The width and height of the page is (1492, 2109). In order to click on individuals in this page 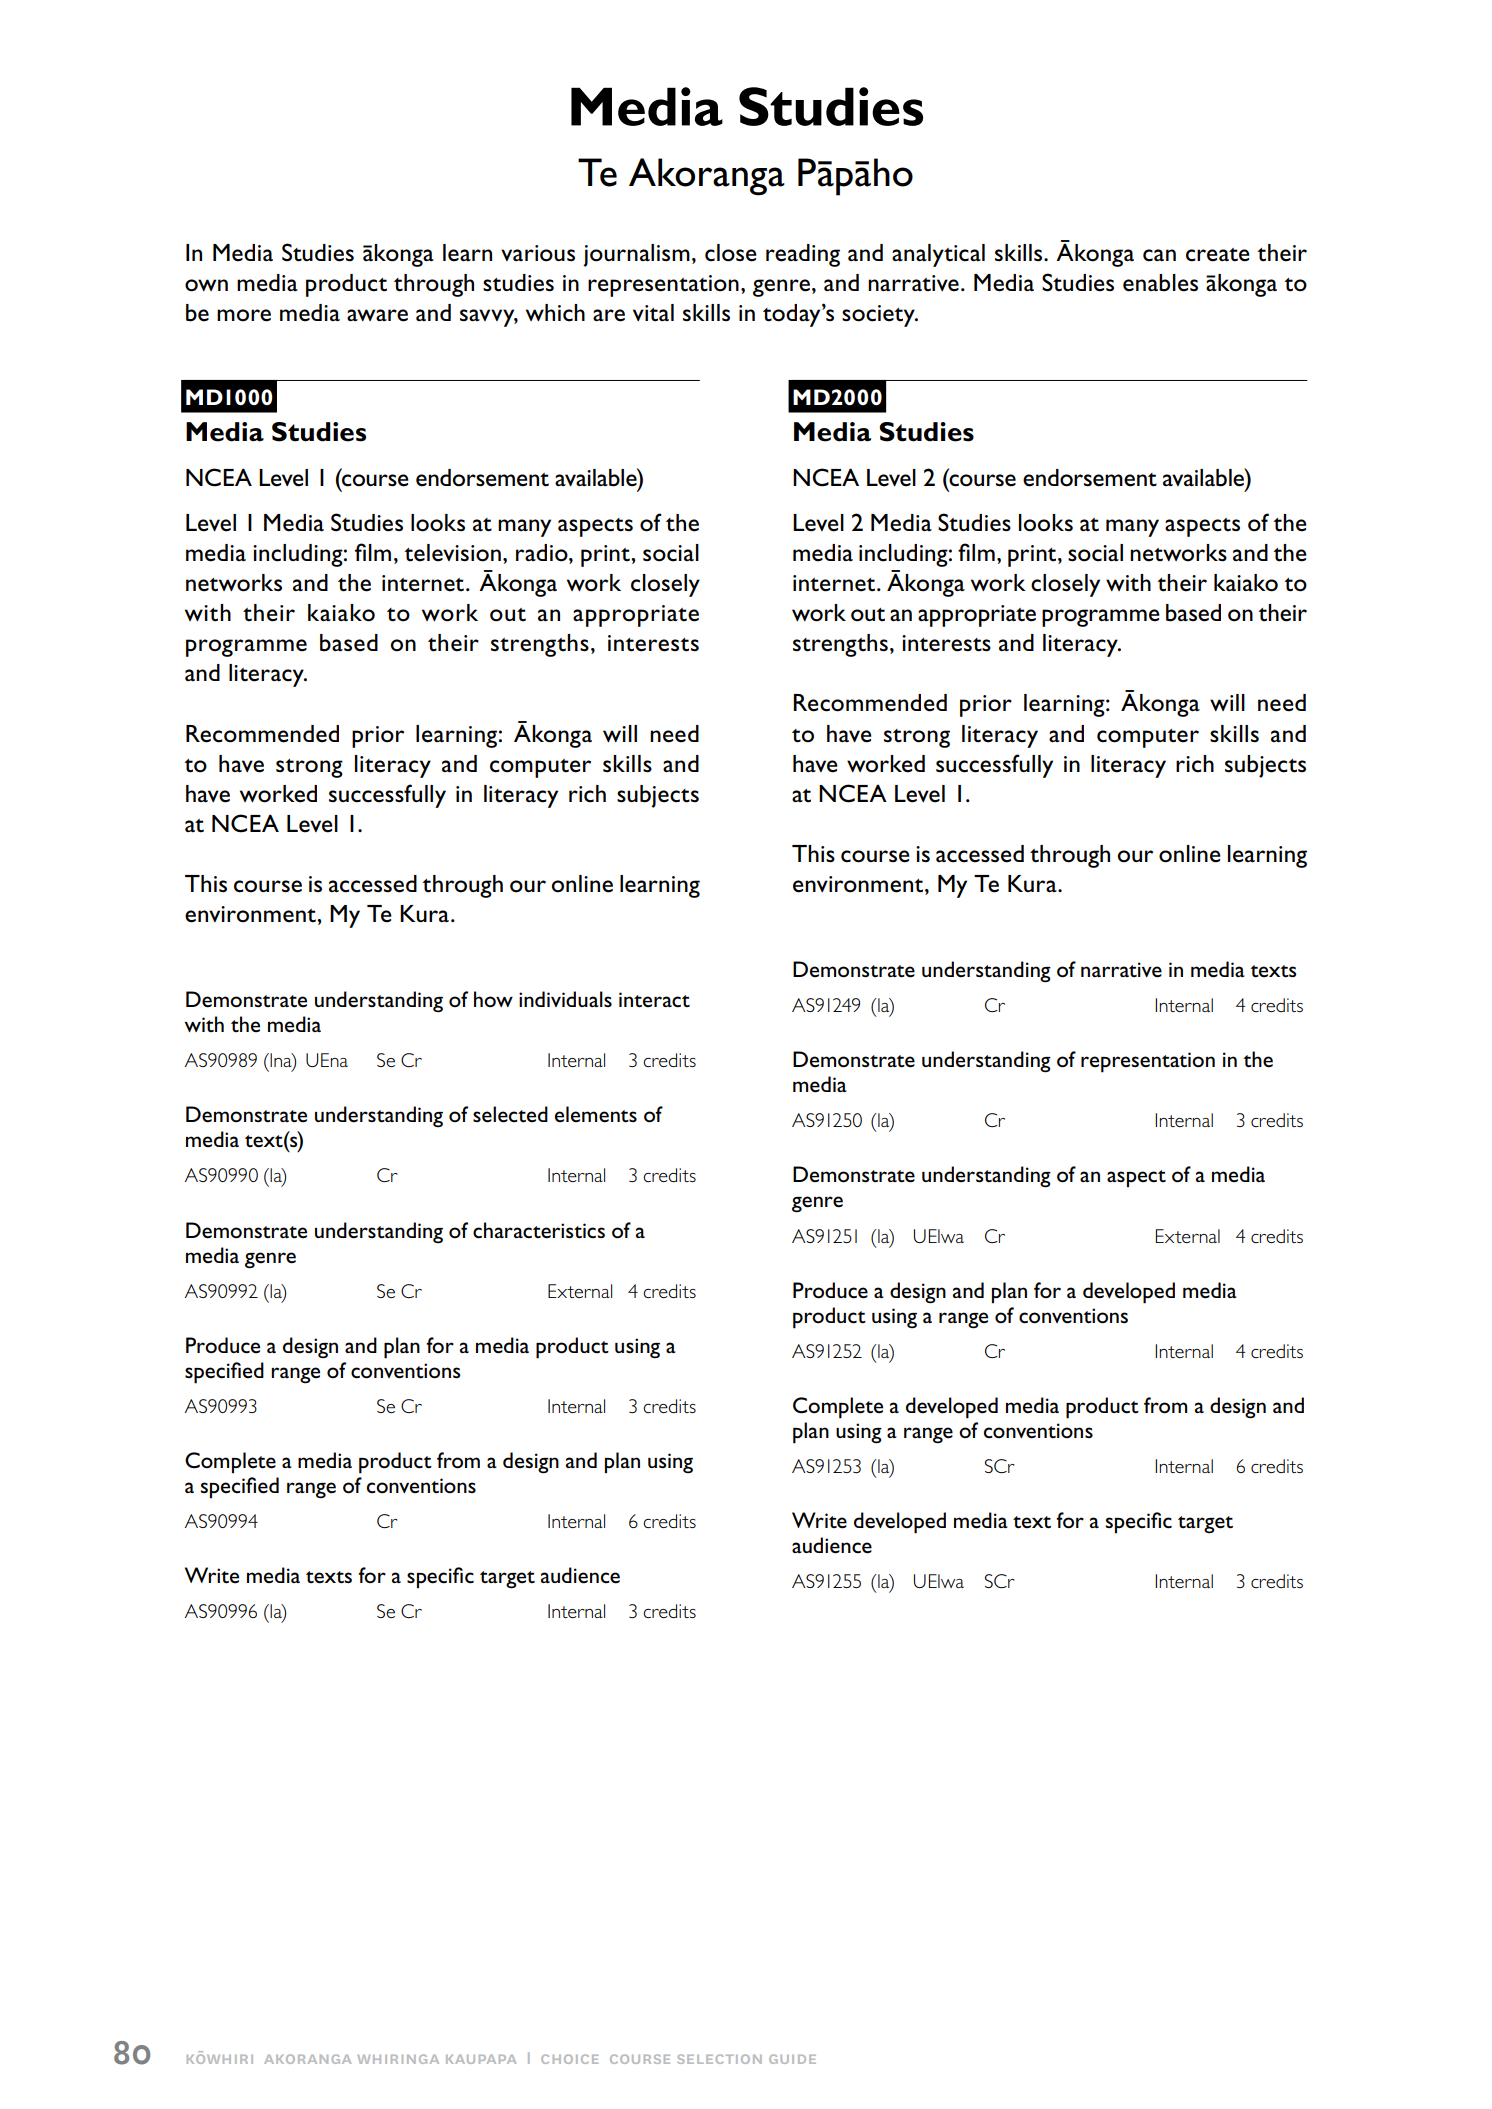, I will do `click(565, 999)`.
